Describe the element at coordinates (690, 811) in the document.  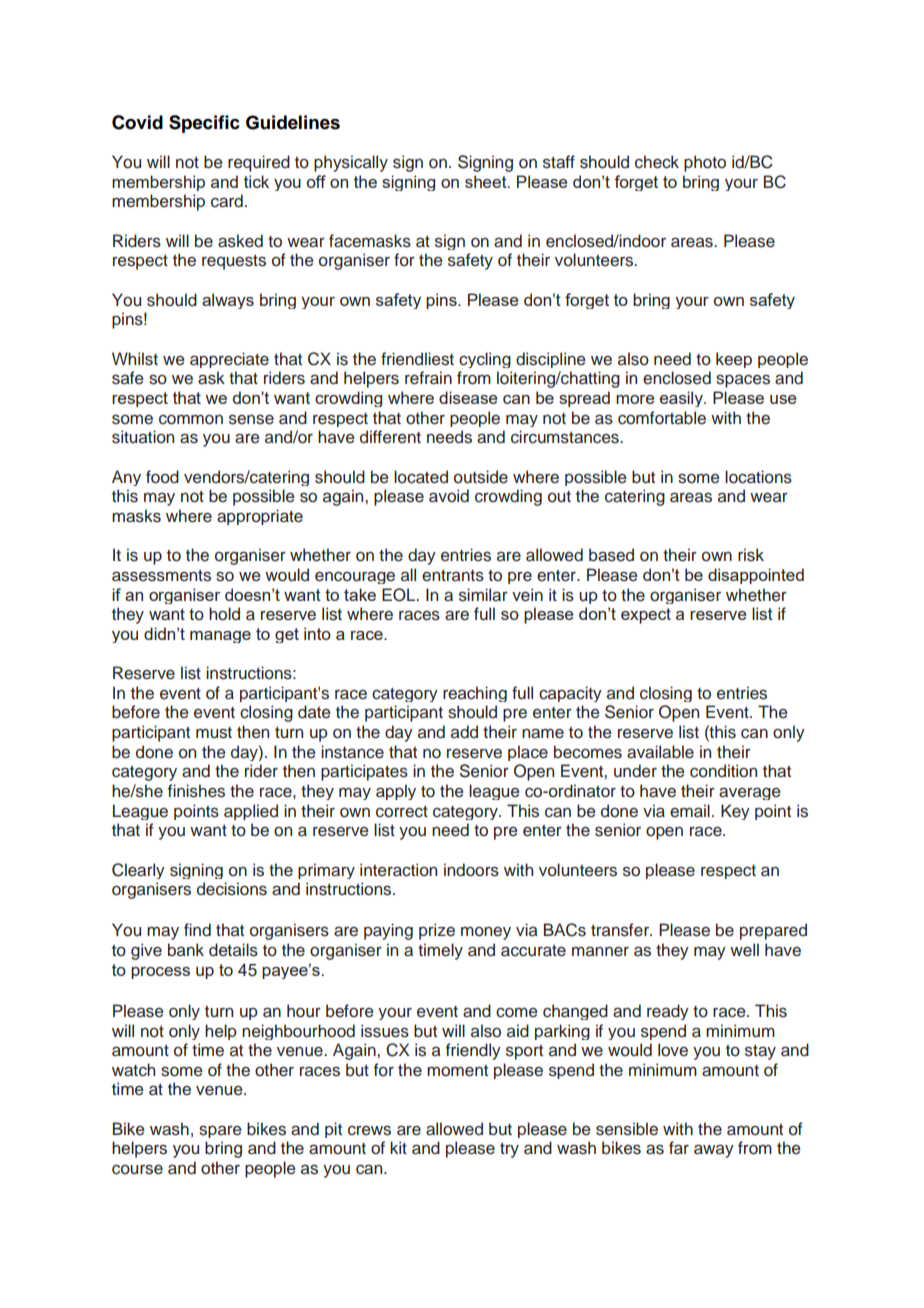
I see `email` at that location.
